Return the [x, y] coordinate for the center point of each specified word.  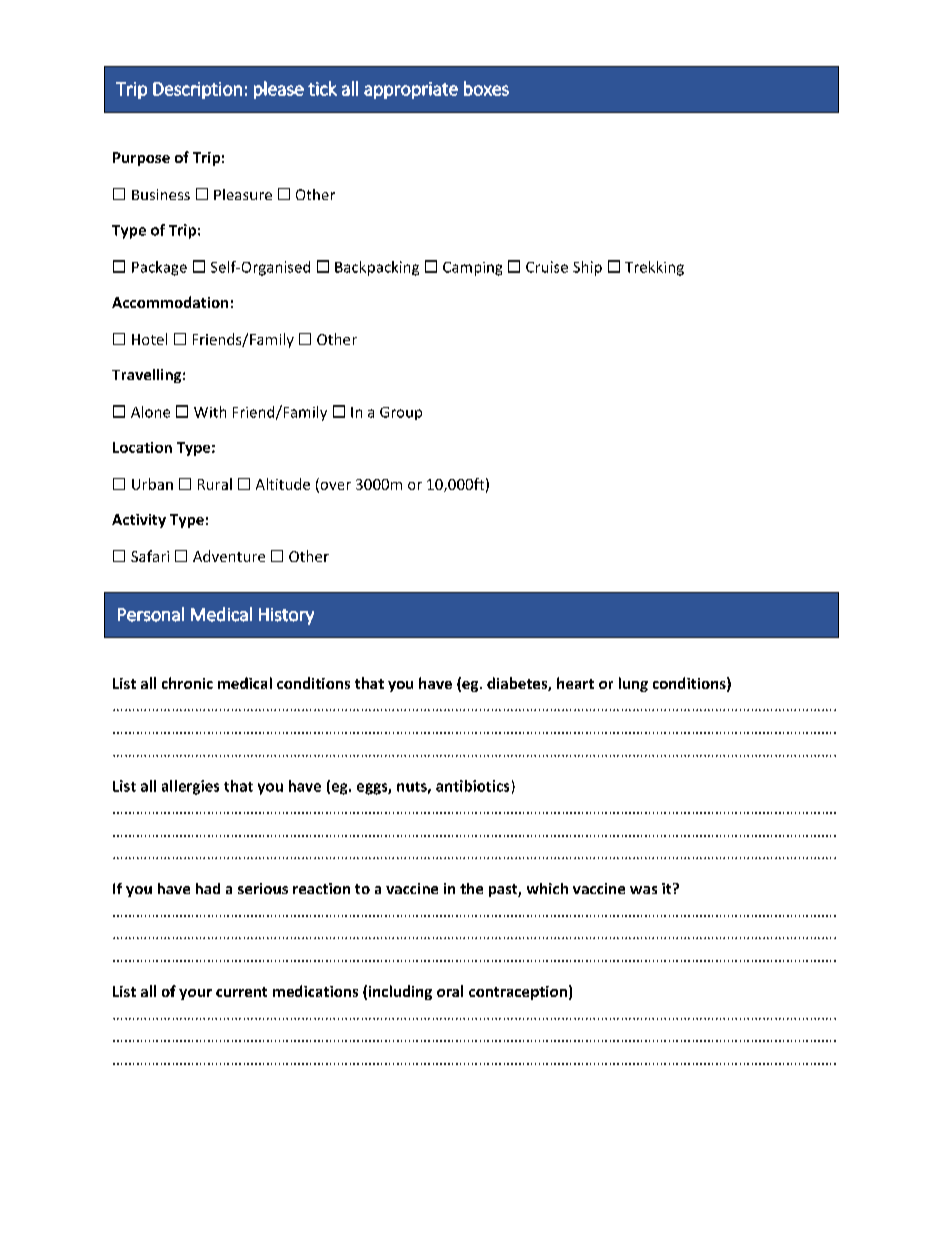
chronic [187, 683]
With [210, 412]
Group [401, 413]
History [286, 616]
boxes [486, 88]
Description [197, 90]
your [195, 994]
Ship [587, 268]
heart [575, 683]
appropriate [411, 90]
